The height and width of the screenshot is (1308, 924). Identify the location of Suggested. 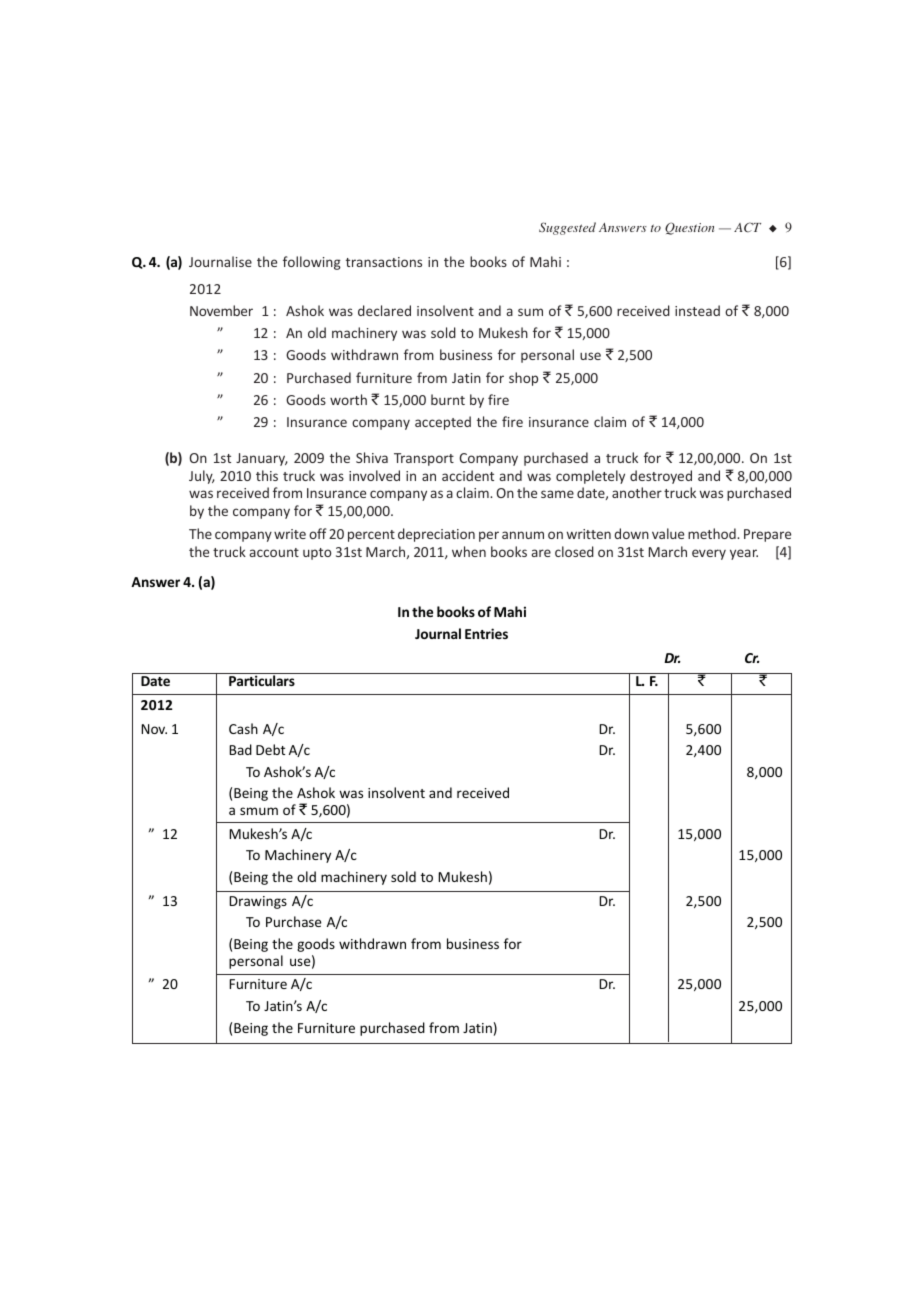
(567, 228).
